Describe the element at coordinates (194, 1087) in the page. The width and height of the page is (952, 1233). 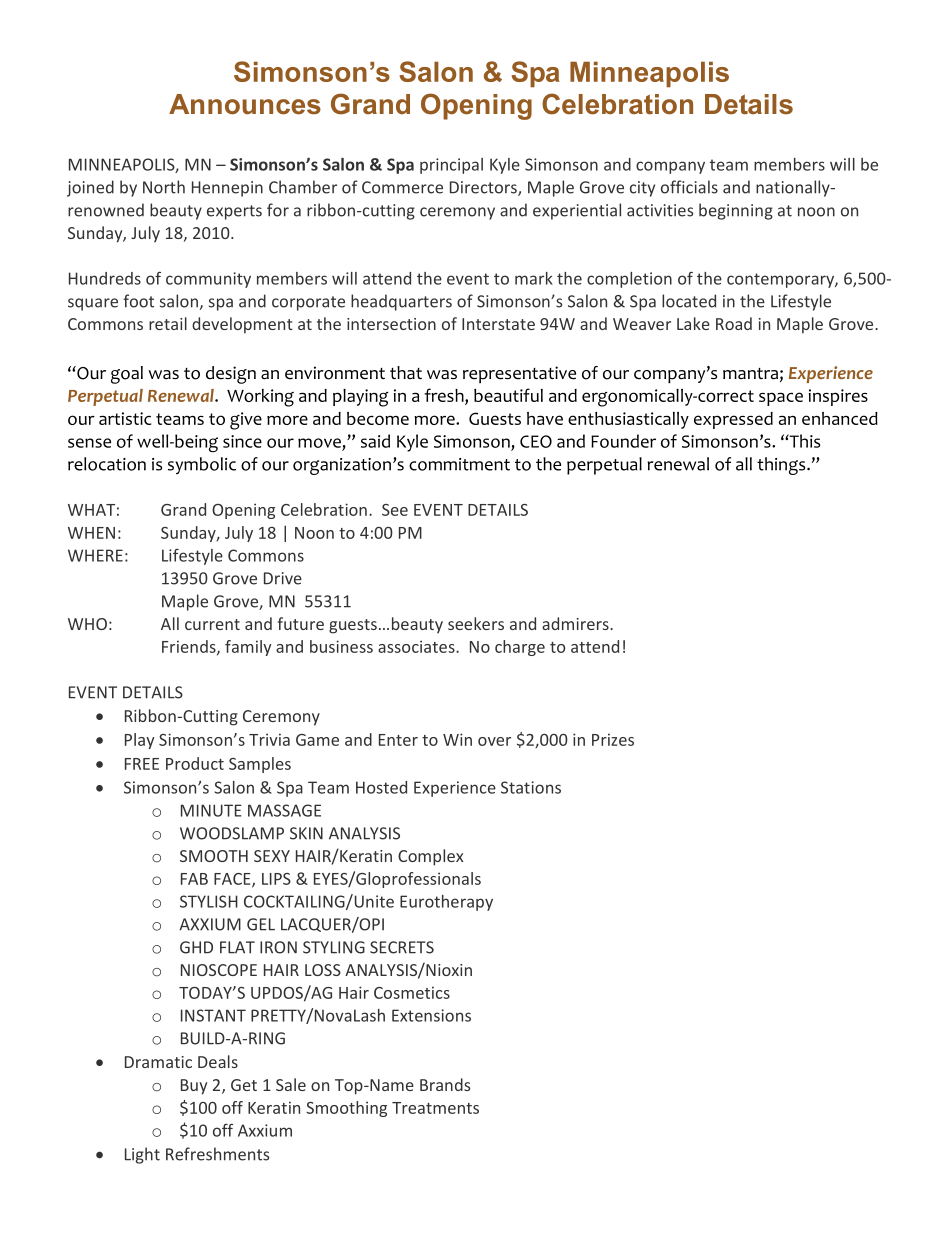
I see `Buy` at that location.
